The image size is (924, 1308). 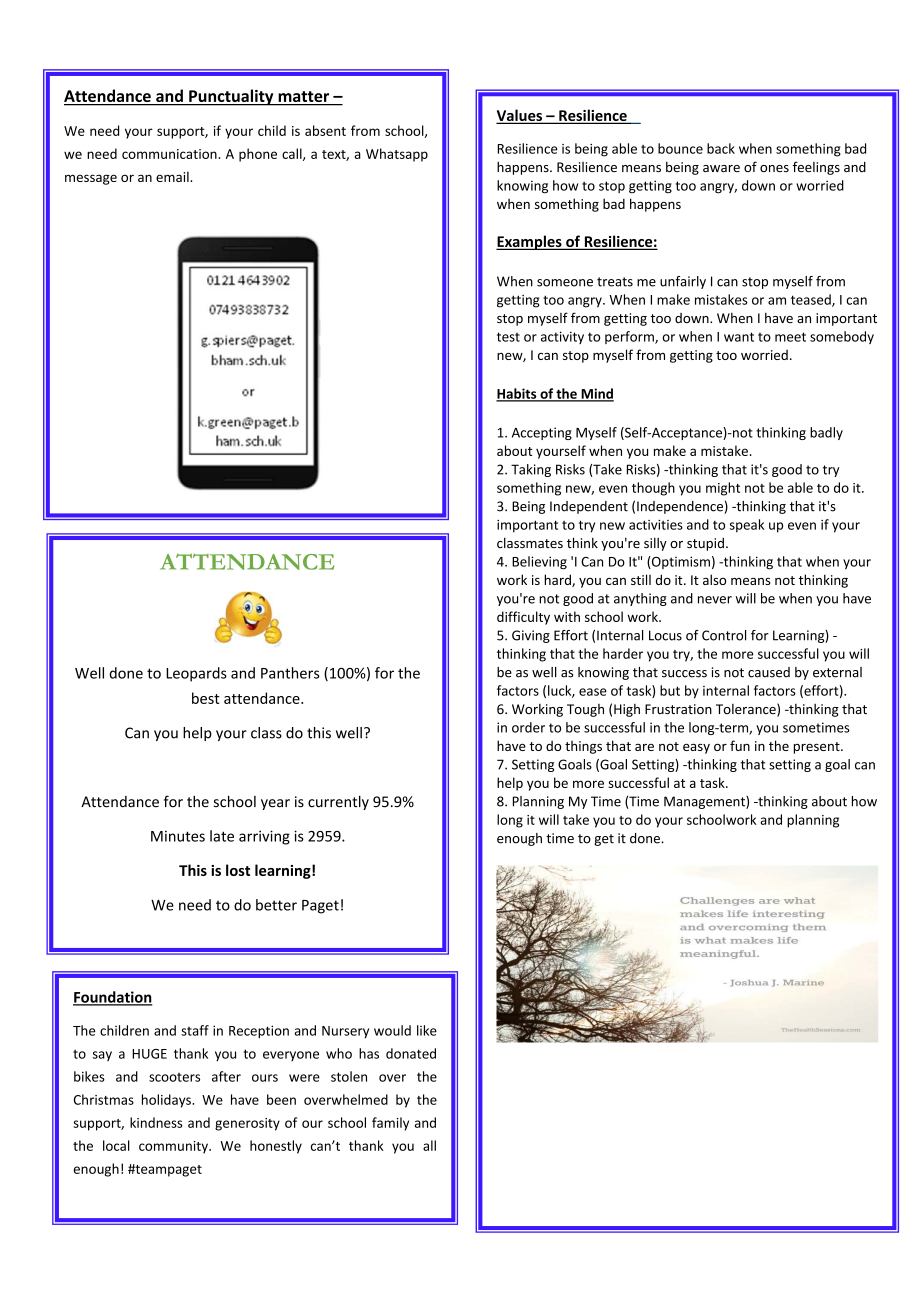 What do you see at coordinates (167, 1101) in the screenshot?
I see `holidays` at bounding box center [167, 1101].
